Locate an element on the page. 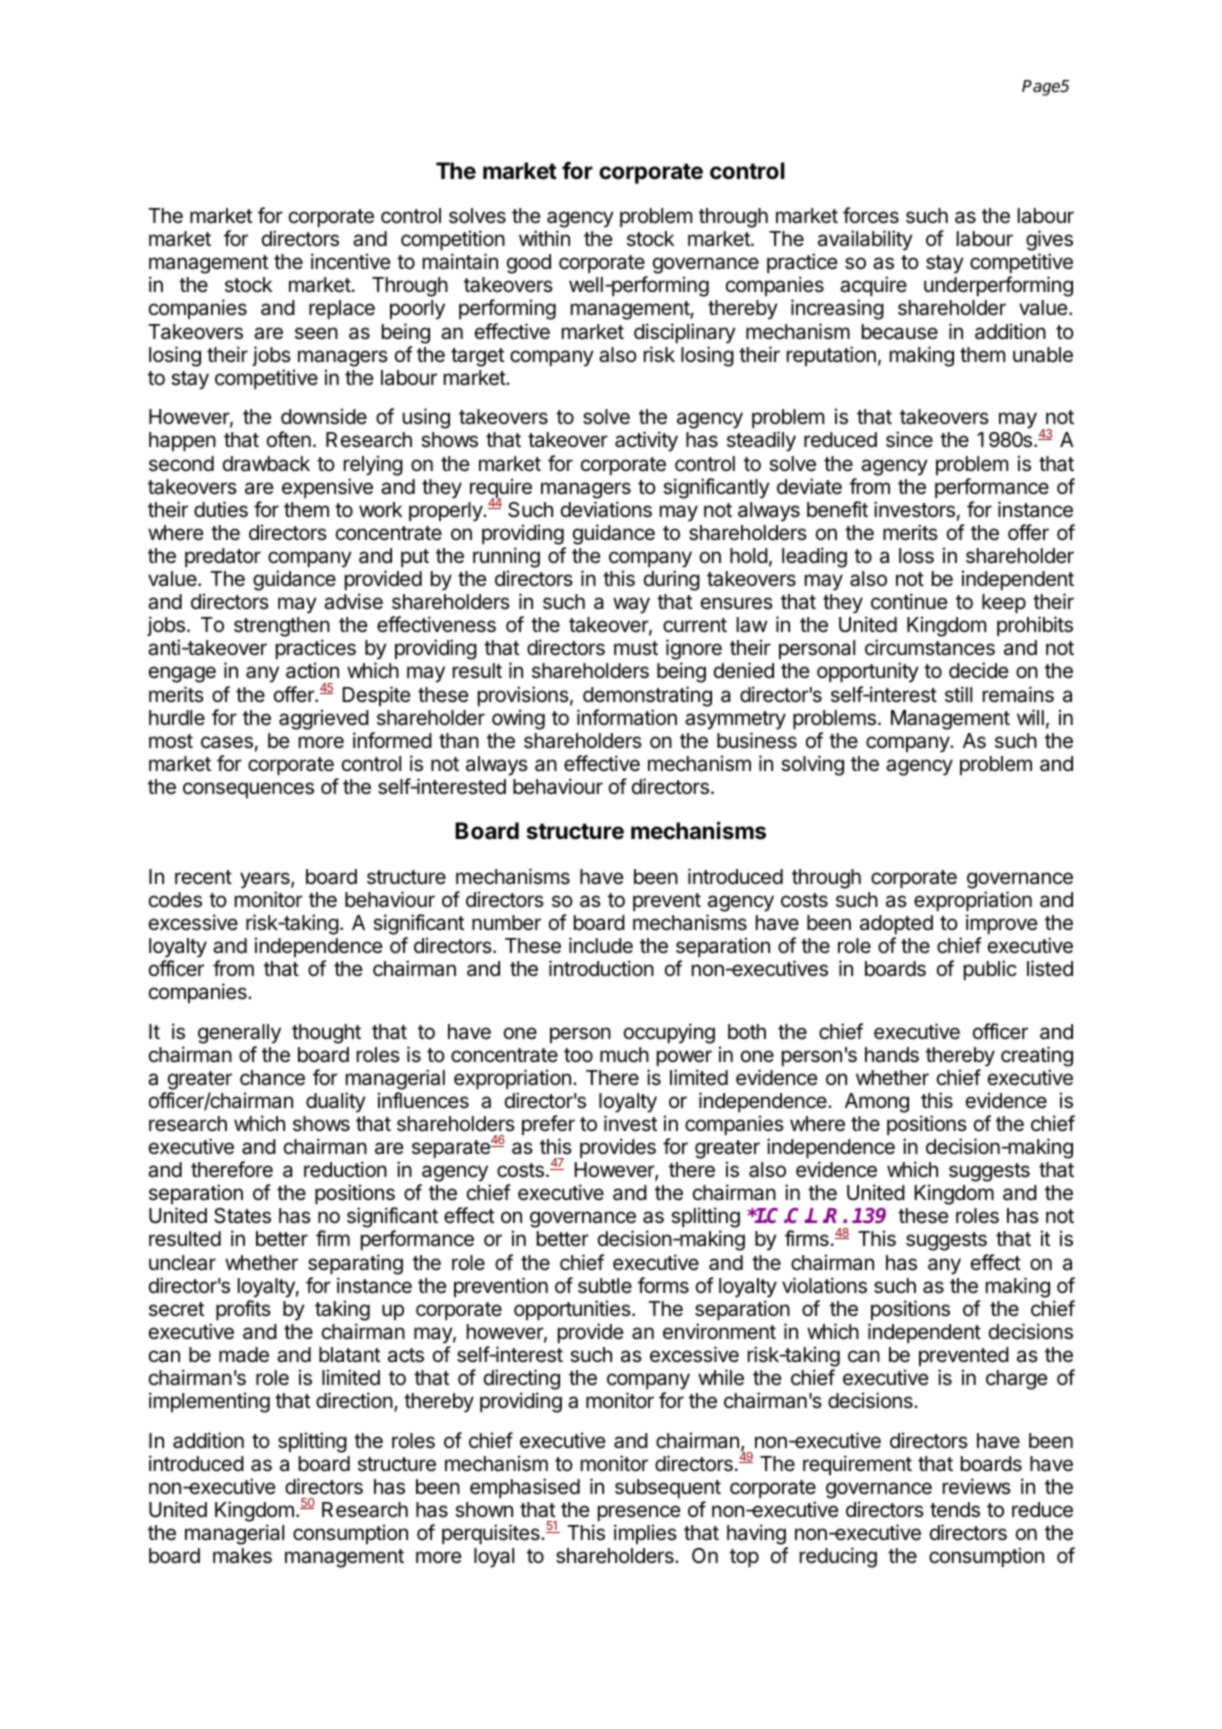 The image size is (1222, 1729). recent is located at coordinates (203, 877).
